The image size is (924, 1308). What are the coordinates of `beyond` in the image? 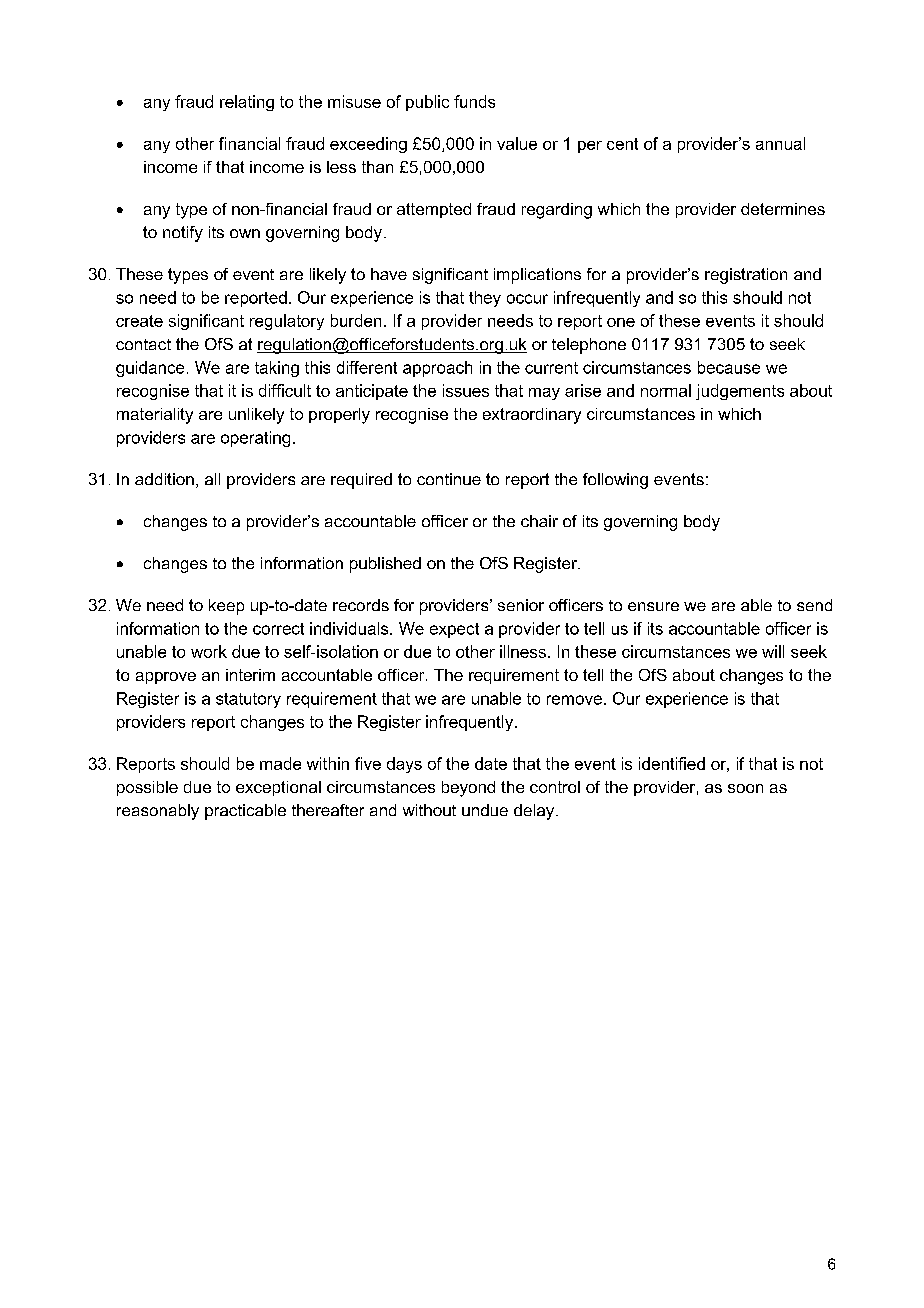 It's located at (468, 789).
